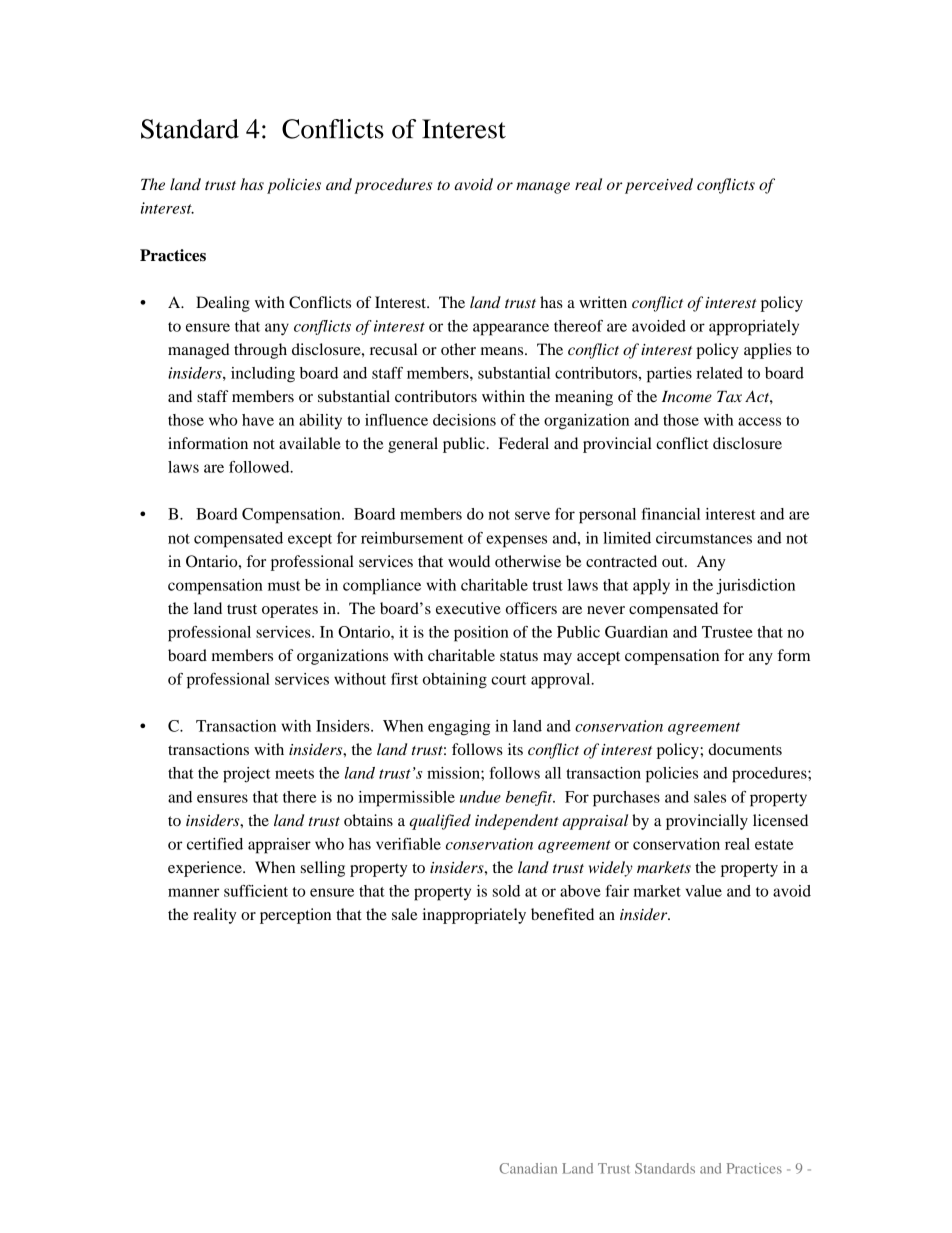  I want to click on documents, so click(745, 749).
